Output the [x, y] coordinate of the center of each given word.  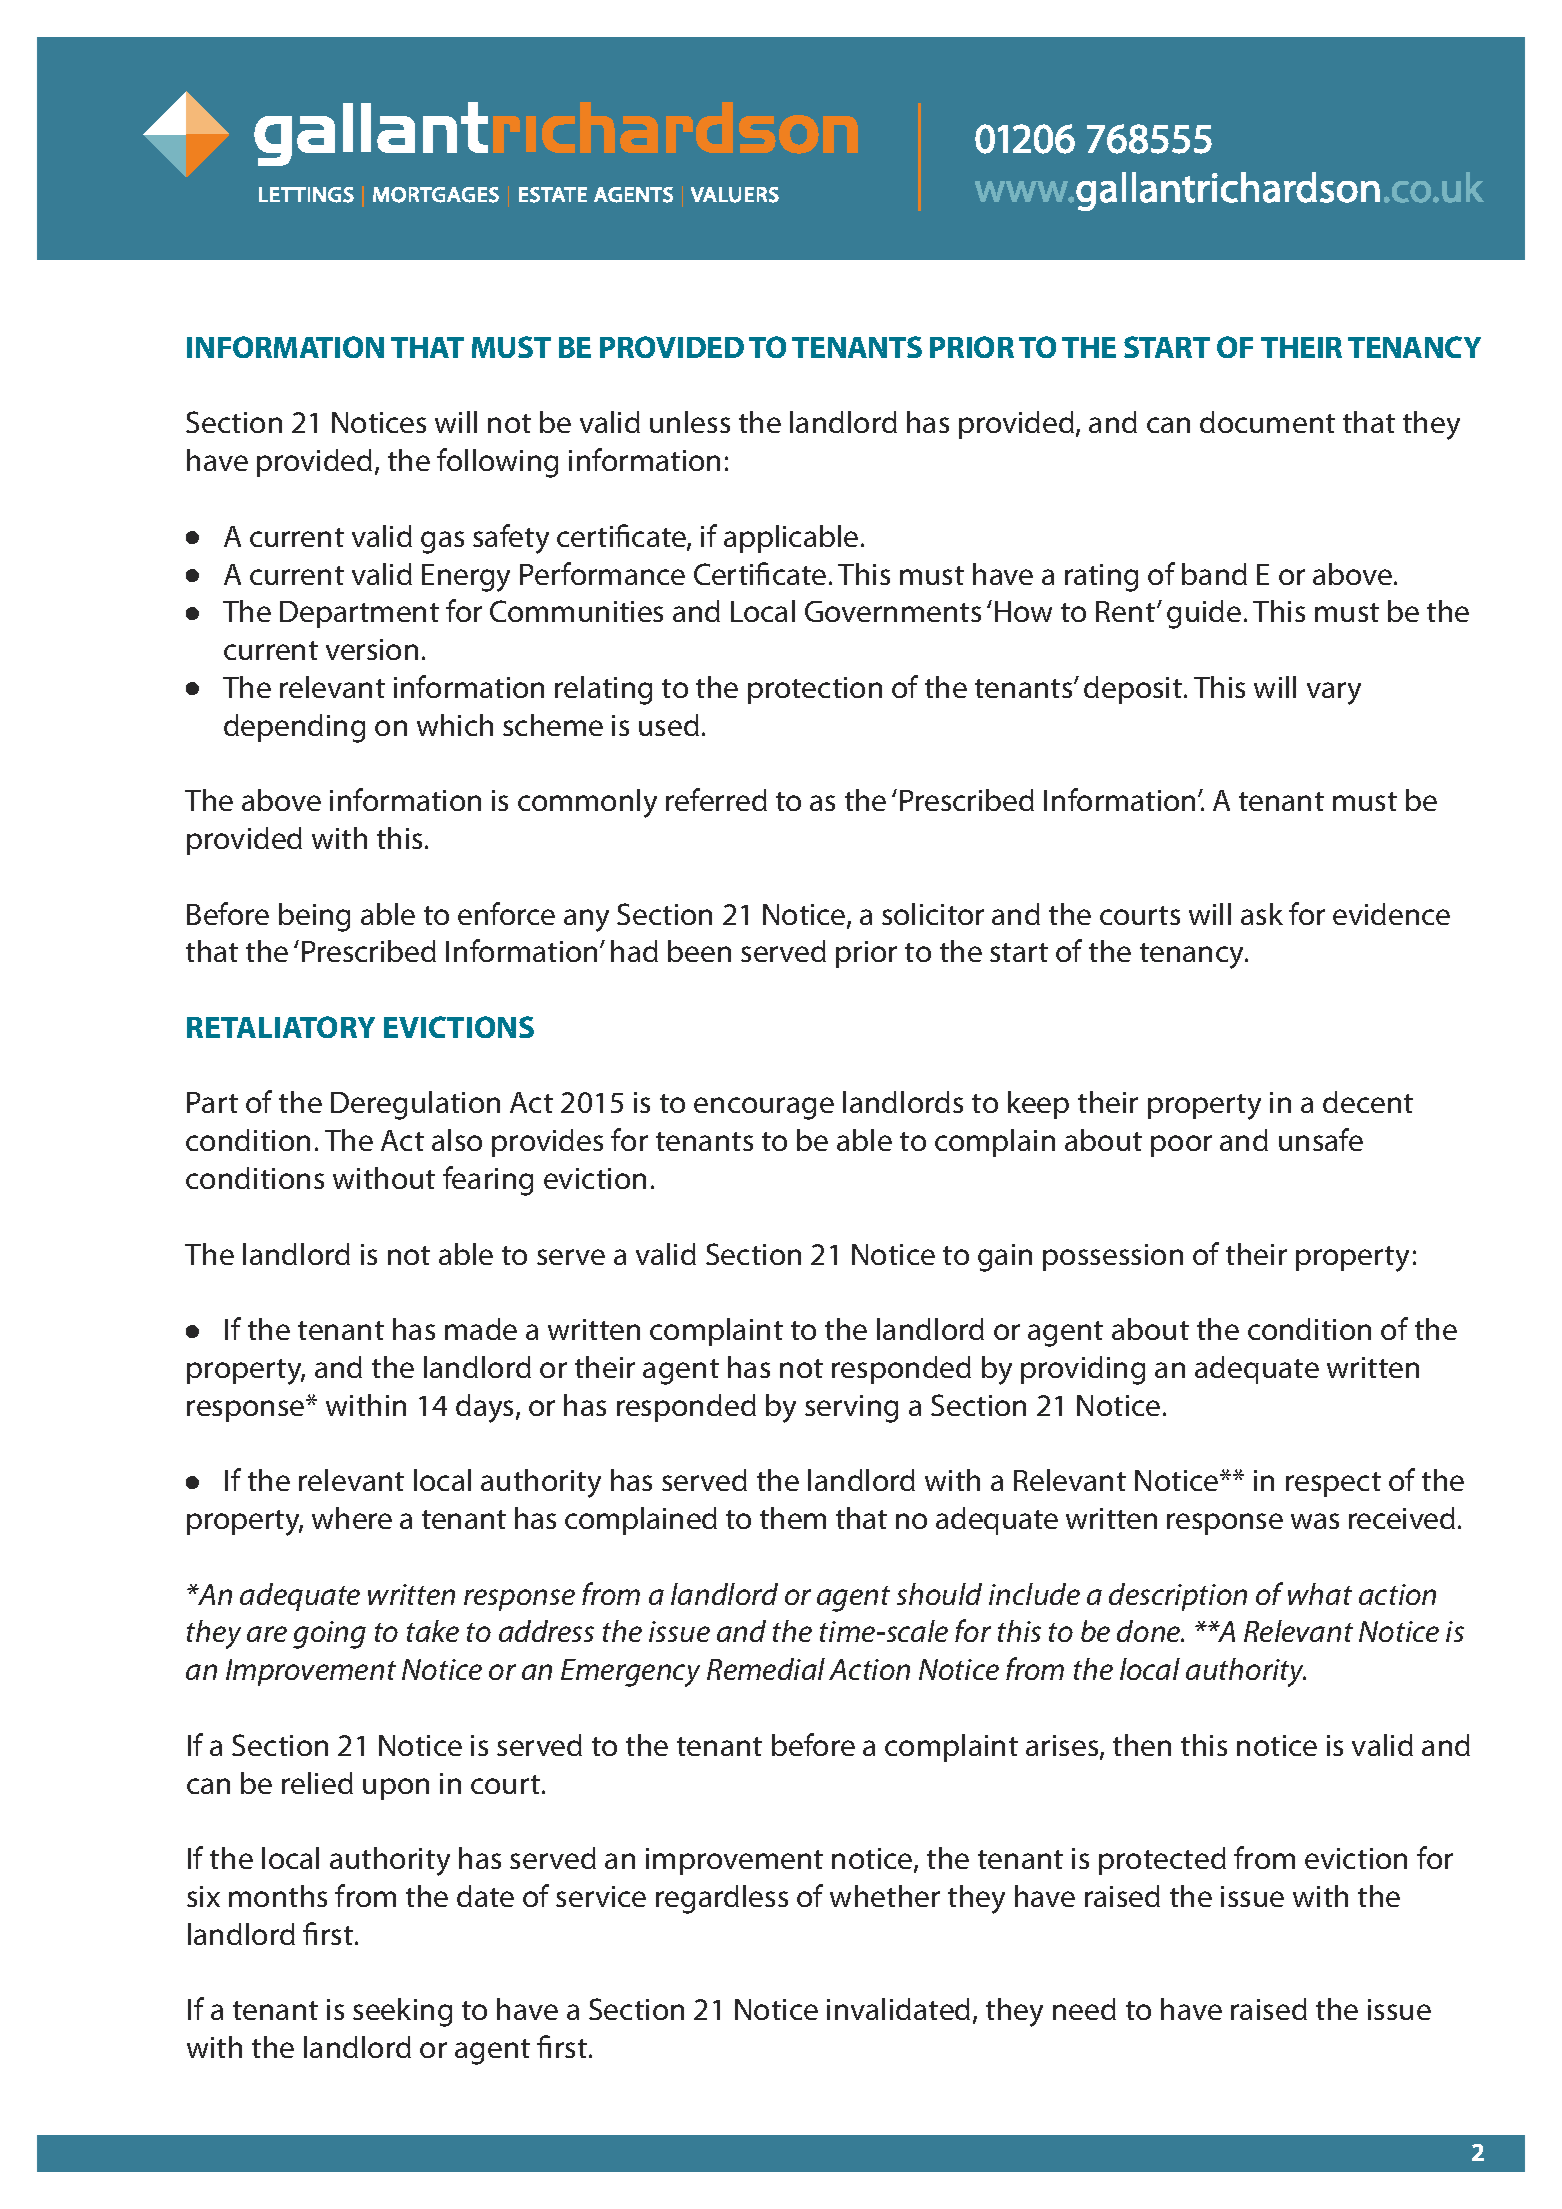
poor [1181, 1146]
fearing [488, 1181]
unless [690, 422]
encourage [764, 1108]
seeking [402, 2012]
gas [442, 542]
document [1267, 422]
